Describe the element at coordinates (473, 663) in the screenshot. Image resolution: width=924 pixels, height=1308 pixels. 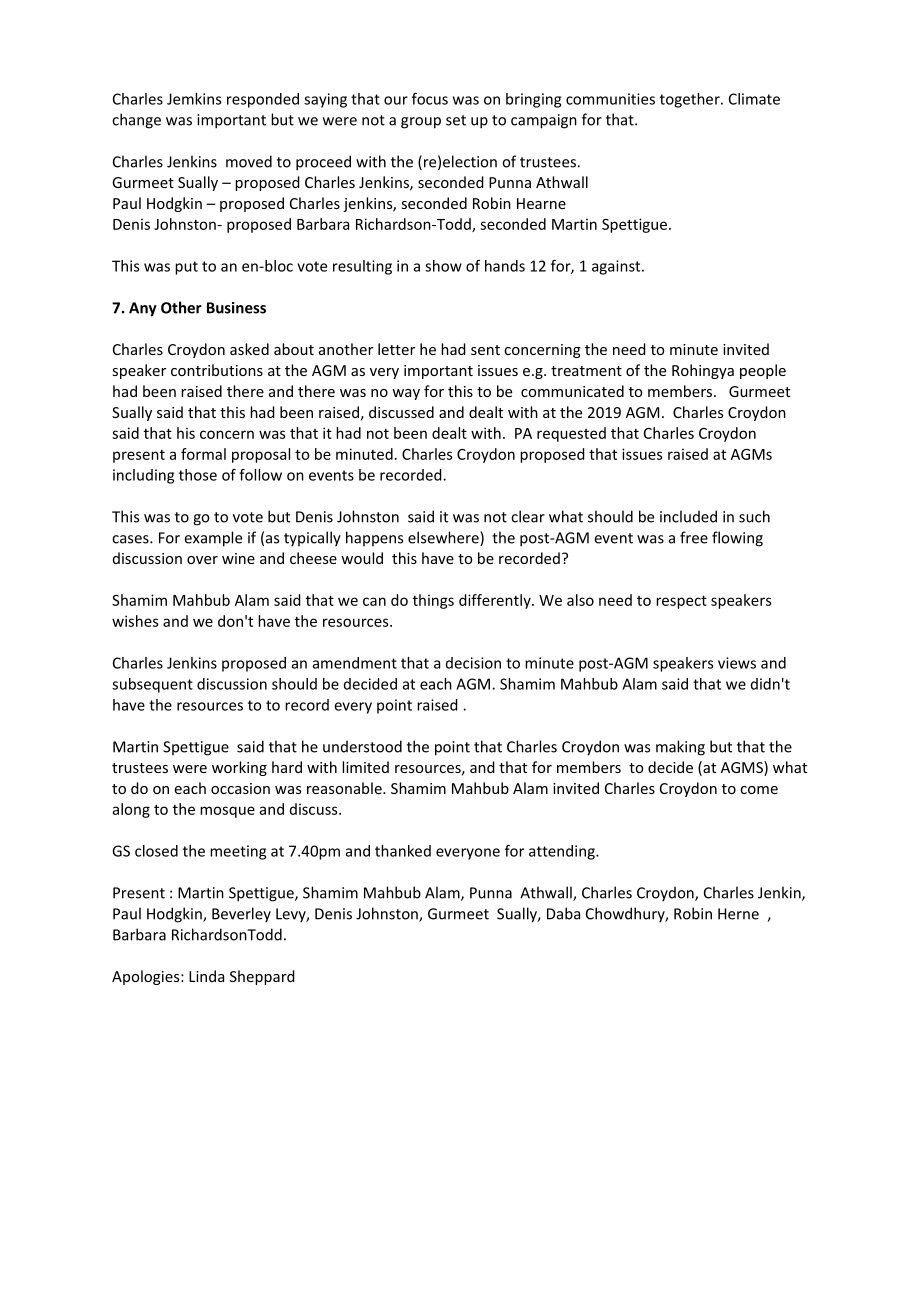
I see `decision` at that location.
